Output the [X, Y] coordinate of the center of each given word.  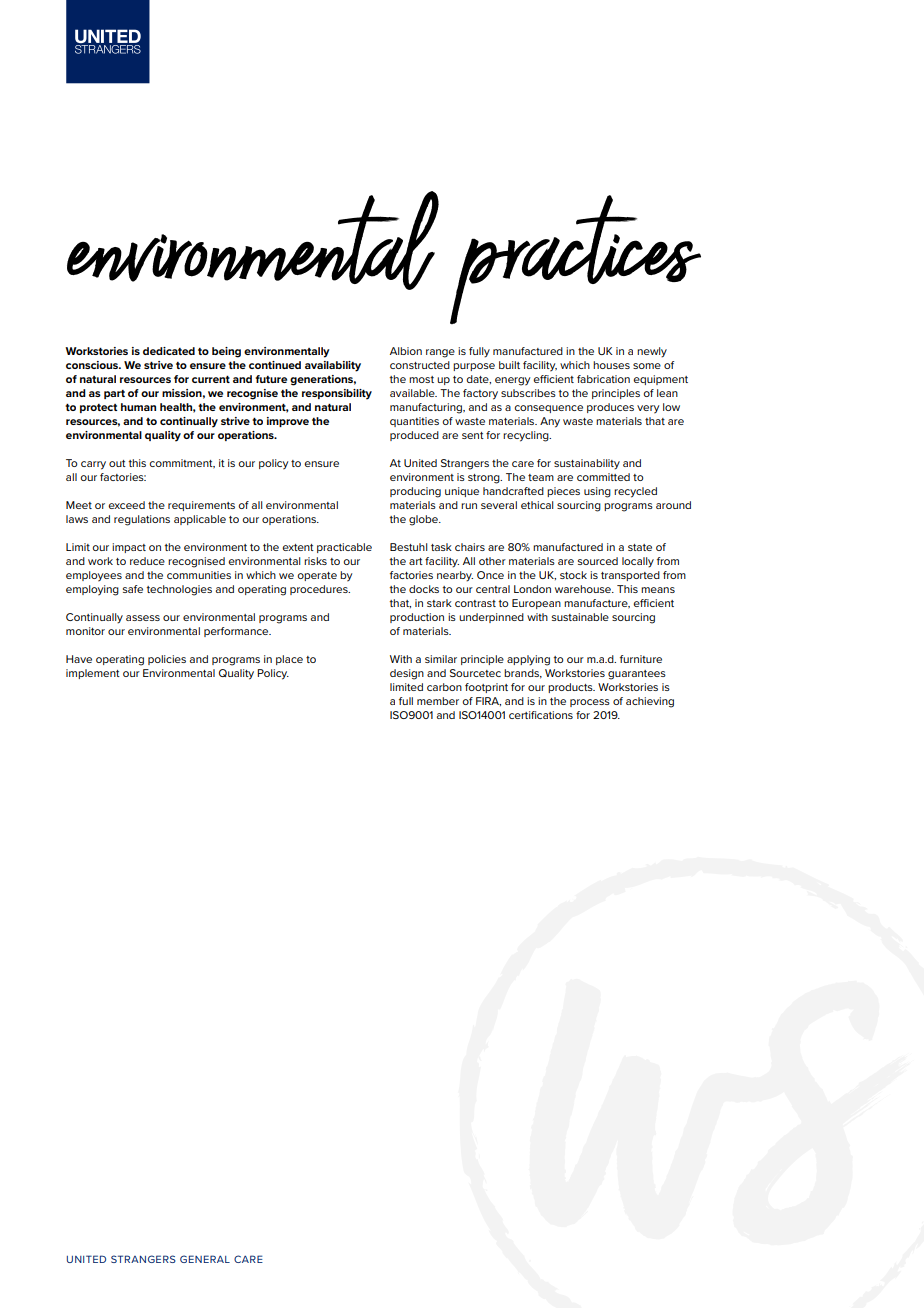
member [438, 701]
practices [575, 259]
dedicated [169, 351]
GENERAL [205, 1259]
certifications [541, 715]
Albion [406, 351]
